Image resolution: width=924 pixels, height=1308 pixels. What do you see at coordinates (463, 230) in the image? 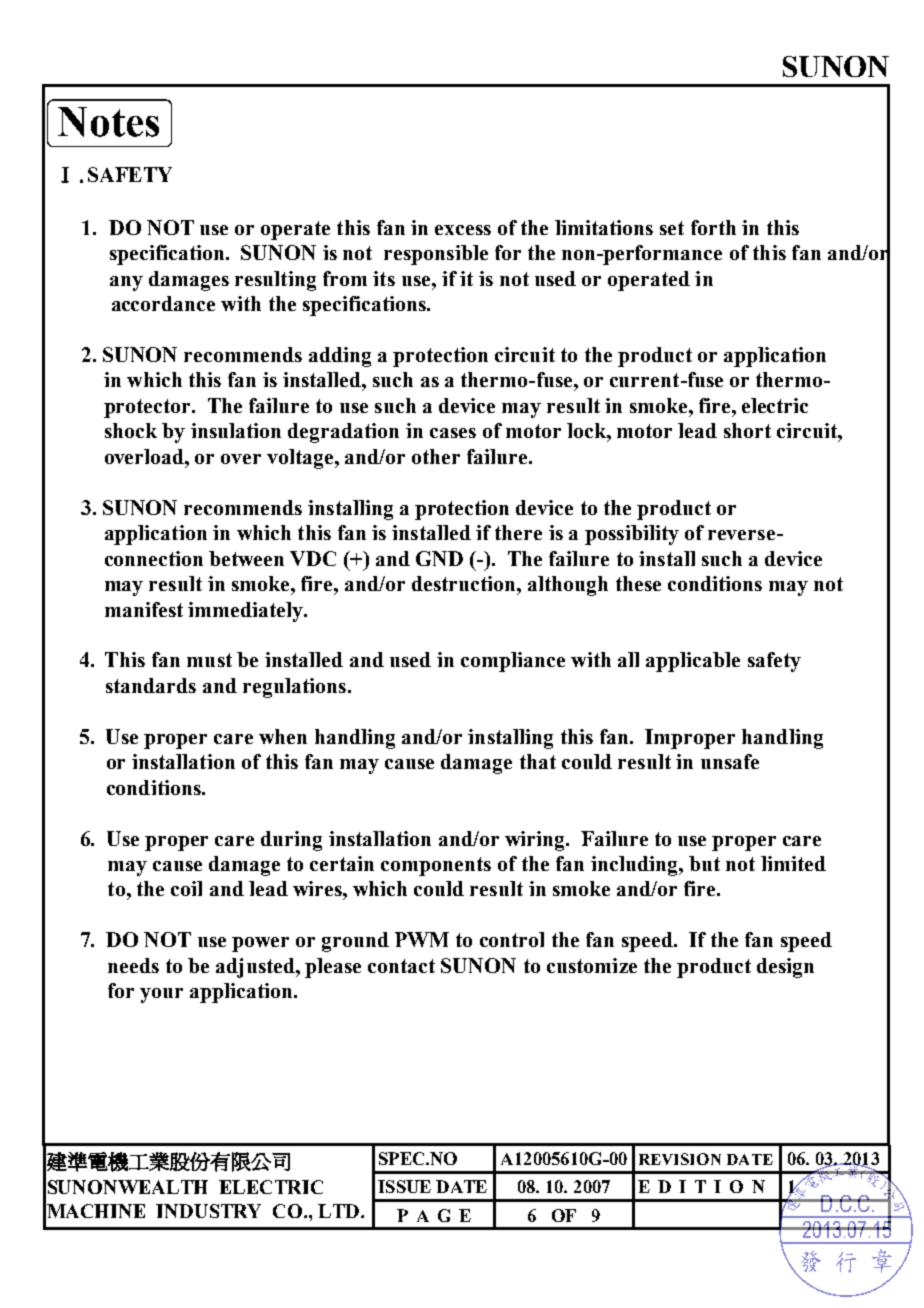
I see `excess` at bounding box center [463, 230].
